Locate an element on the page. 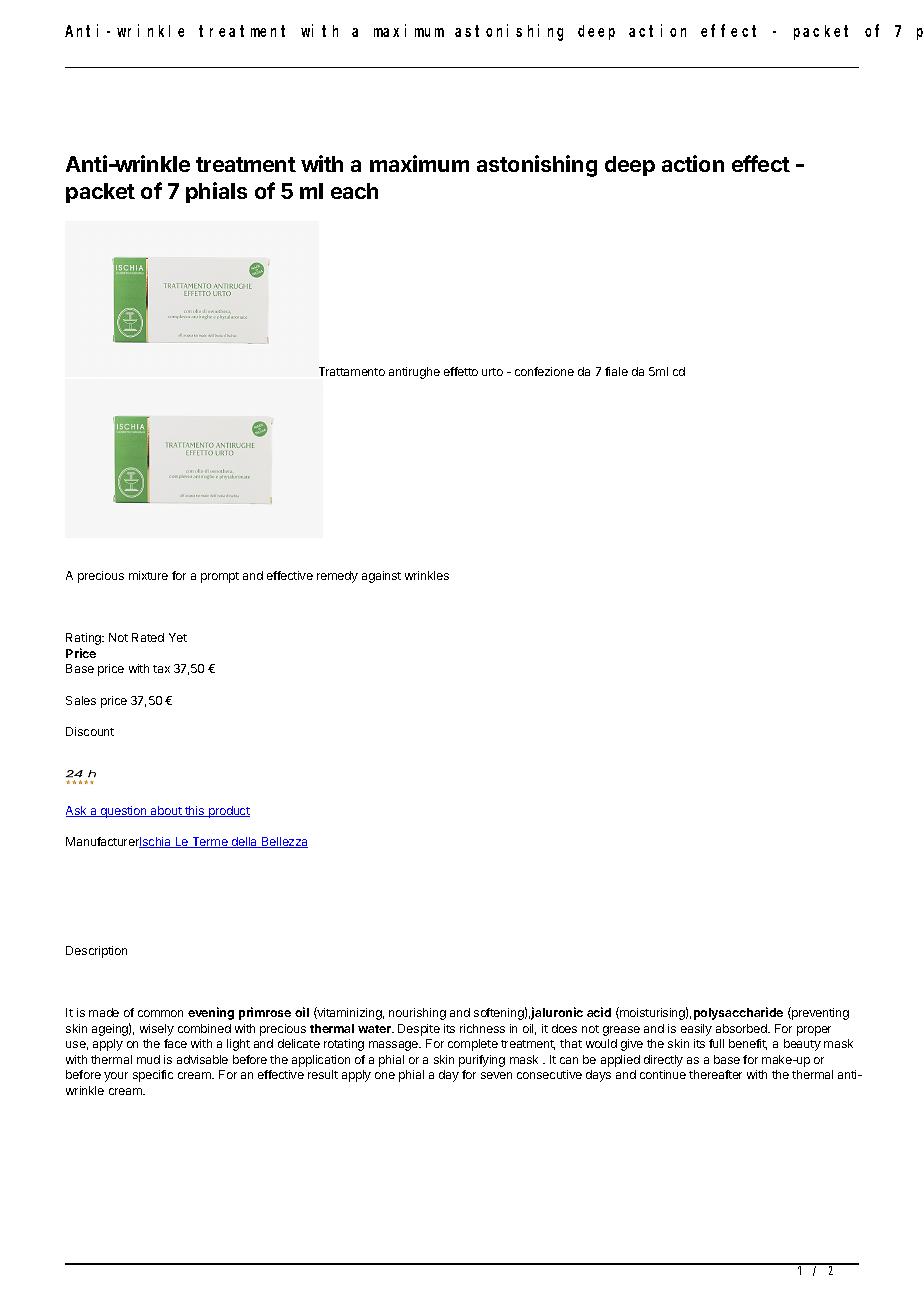 The width and height of the image is (924, 1308). mixture is located at coordinates (148, 575).
